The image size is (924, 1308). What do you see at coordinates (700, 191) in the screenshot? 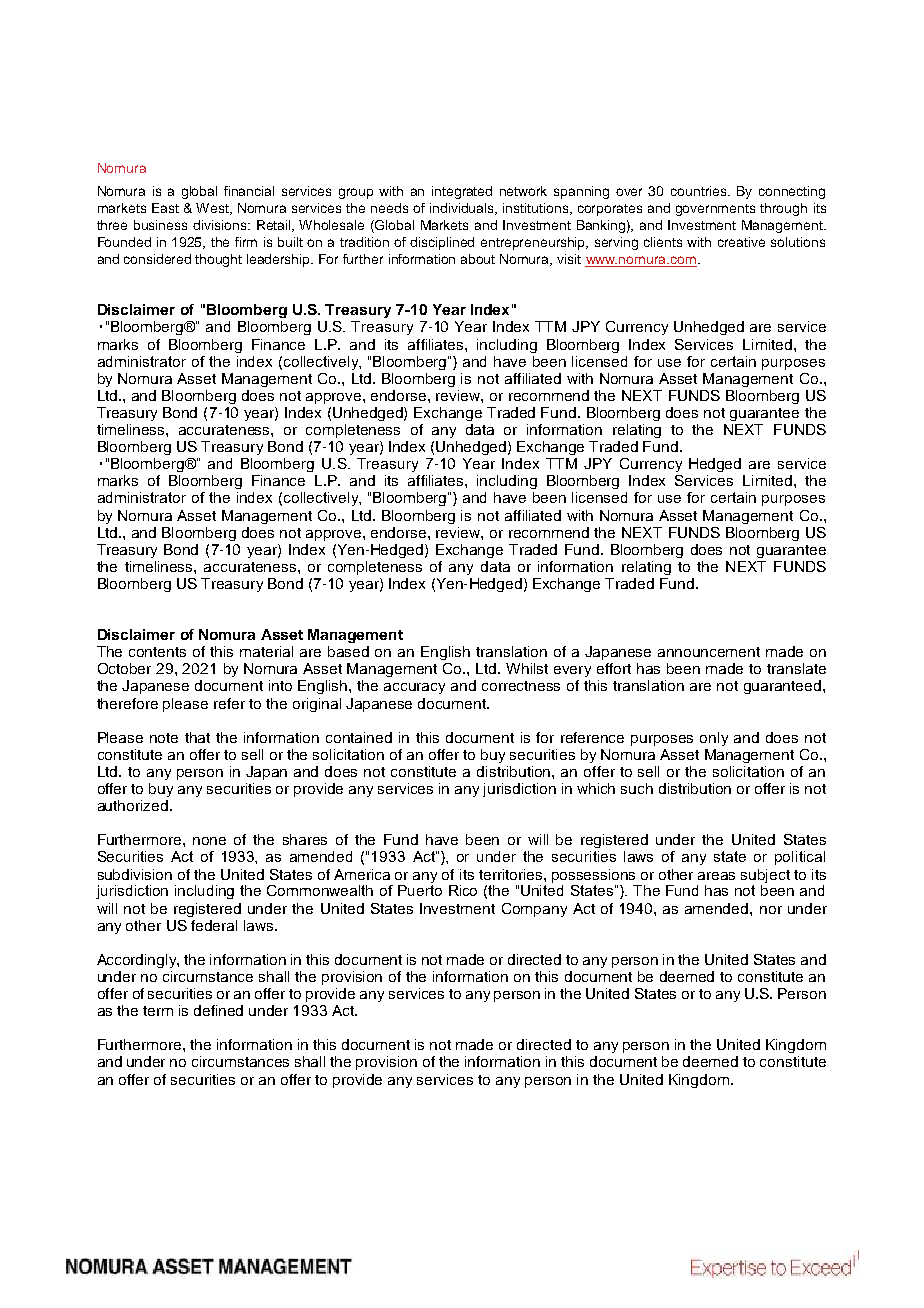
I see `countries` at bounding box center [700, 191].
